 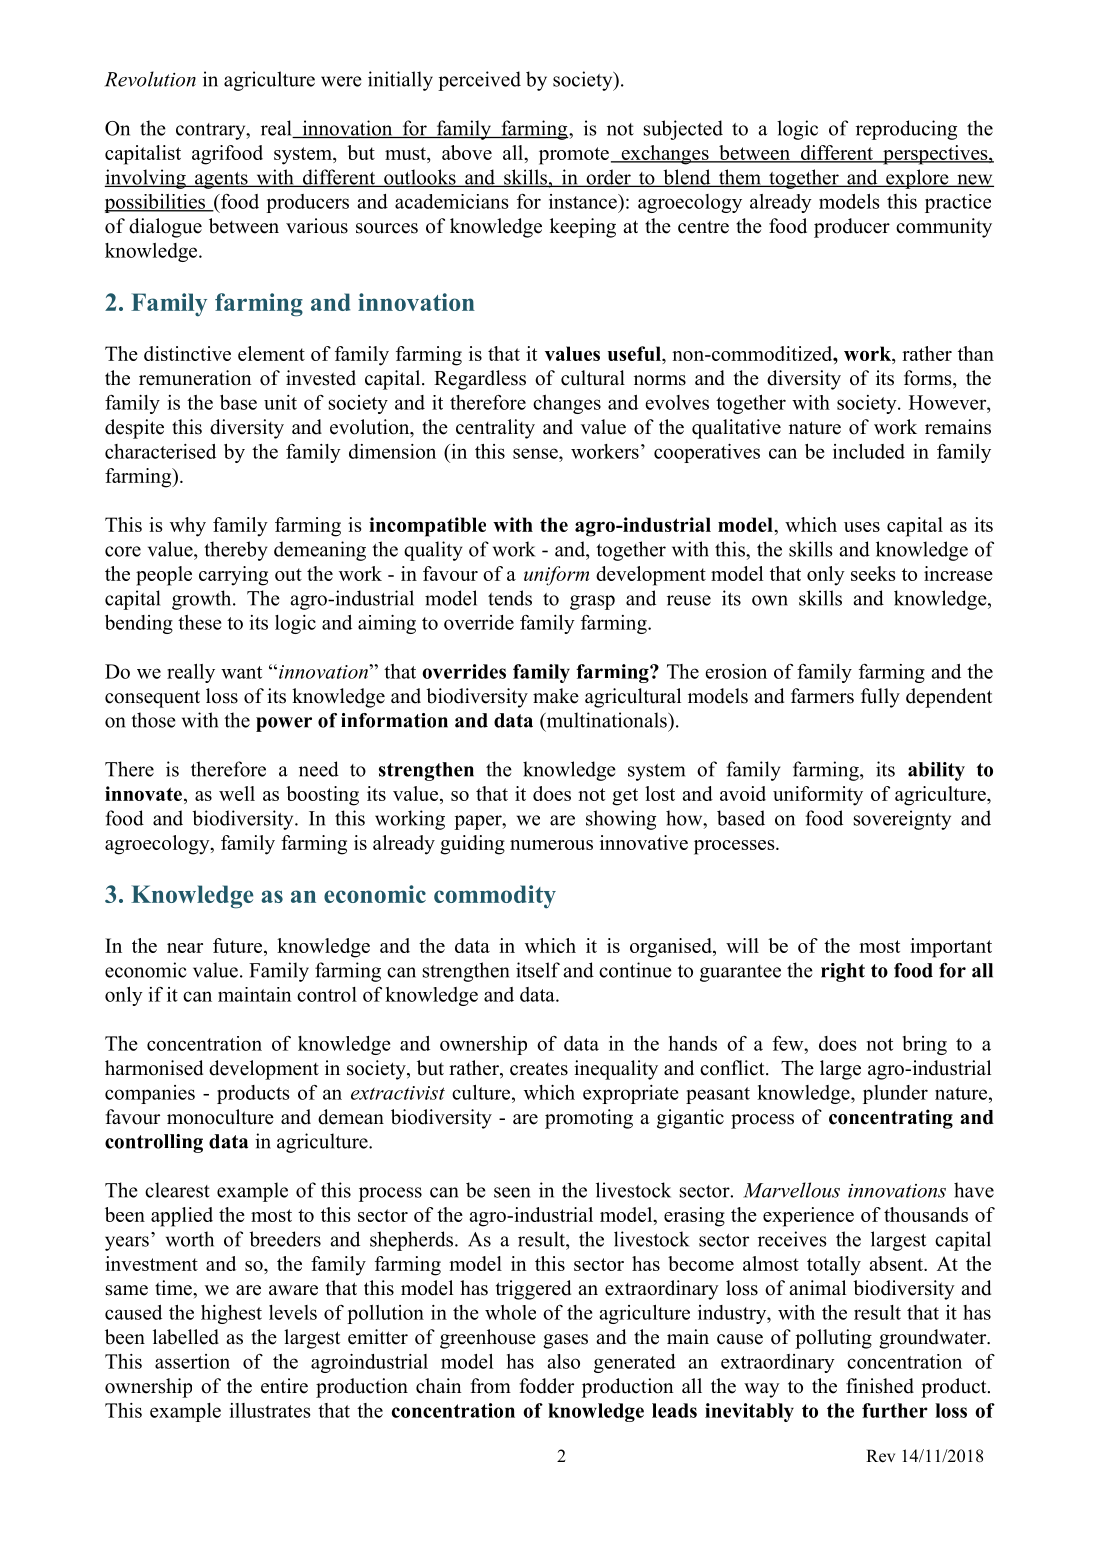 I want to click on fodder, so click(x=546, y=1386).
